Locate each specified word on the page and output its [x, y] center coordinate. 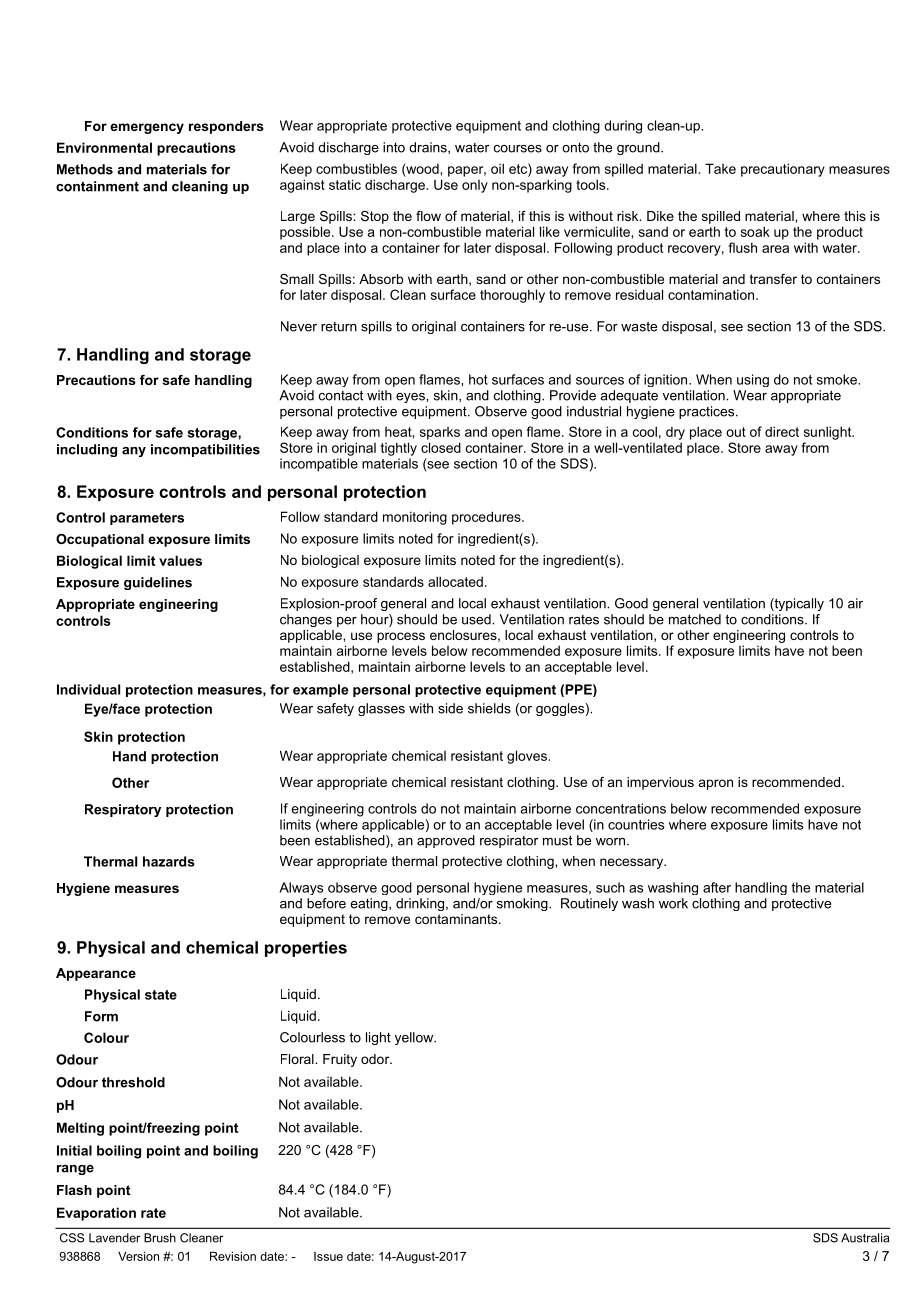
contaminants [457, 919]
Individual [88, 689]
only [475, 186]
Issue [328, 1256]
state [161, 995]
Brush [160, 1238]
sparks [440, 433]
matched [695, 619]
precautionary [783, 170]
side [450, 708]
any [134, 452]
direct [782, 431]
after [717, 887]
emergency [147, 128]
